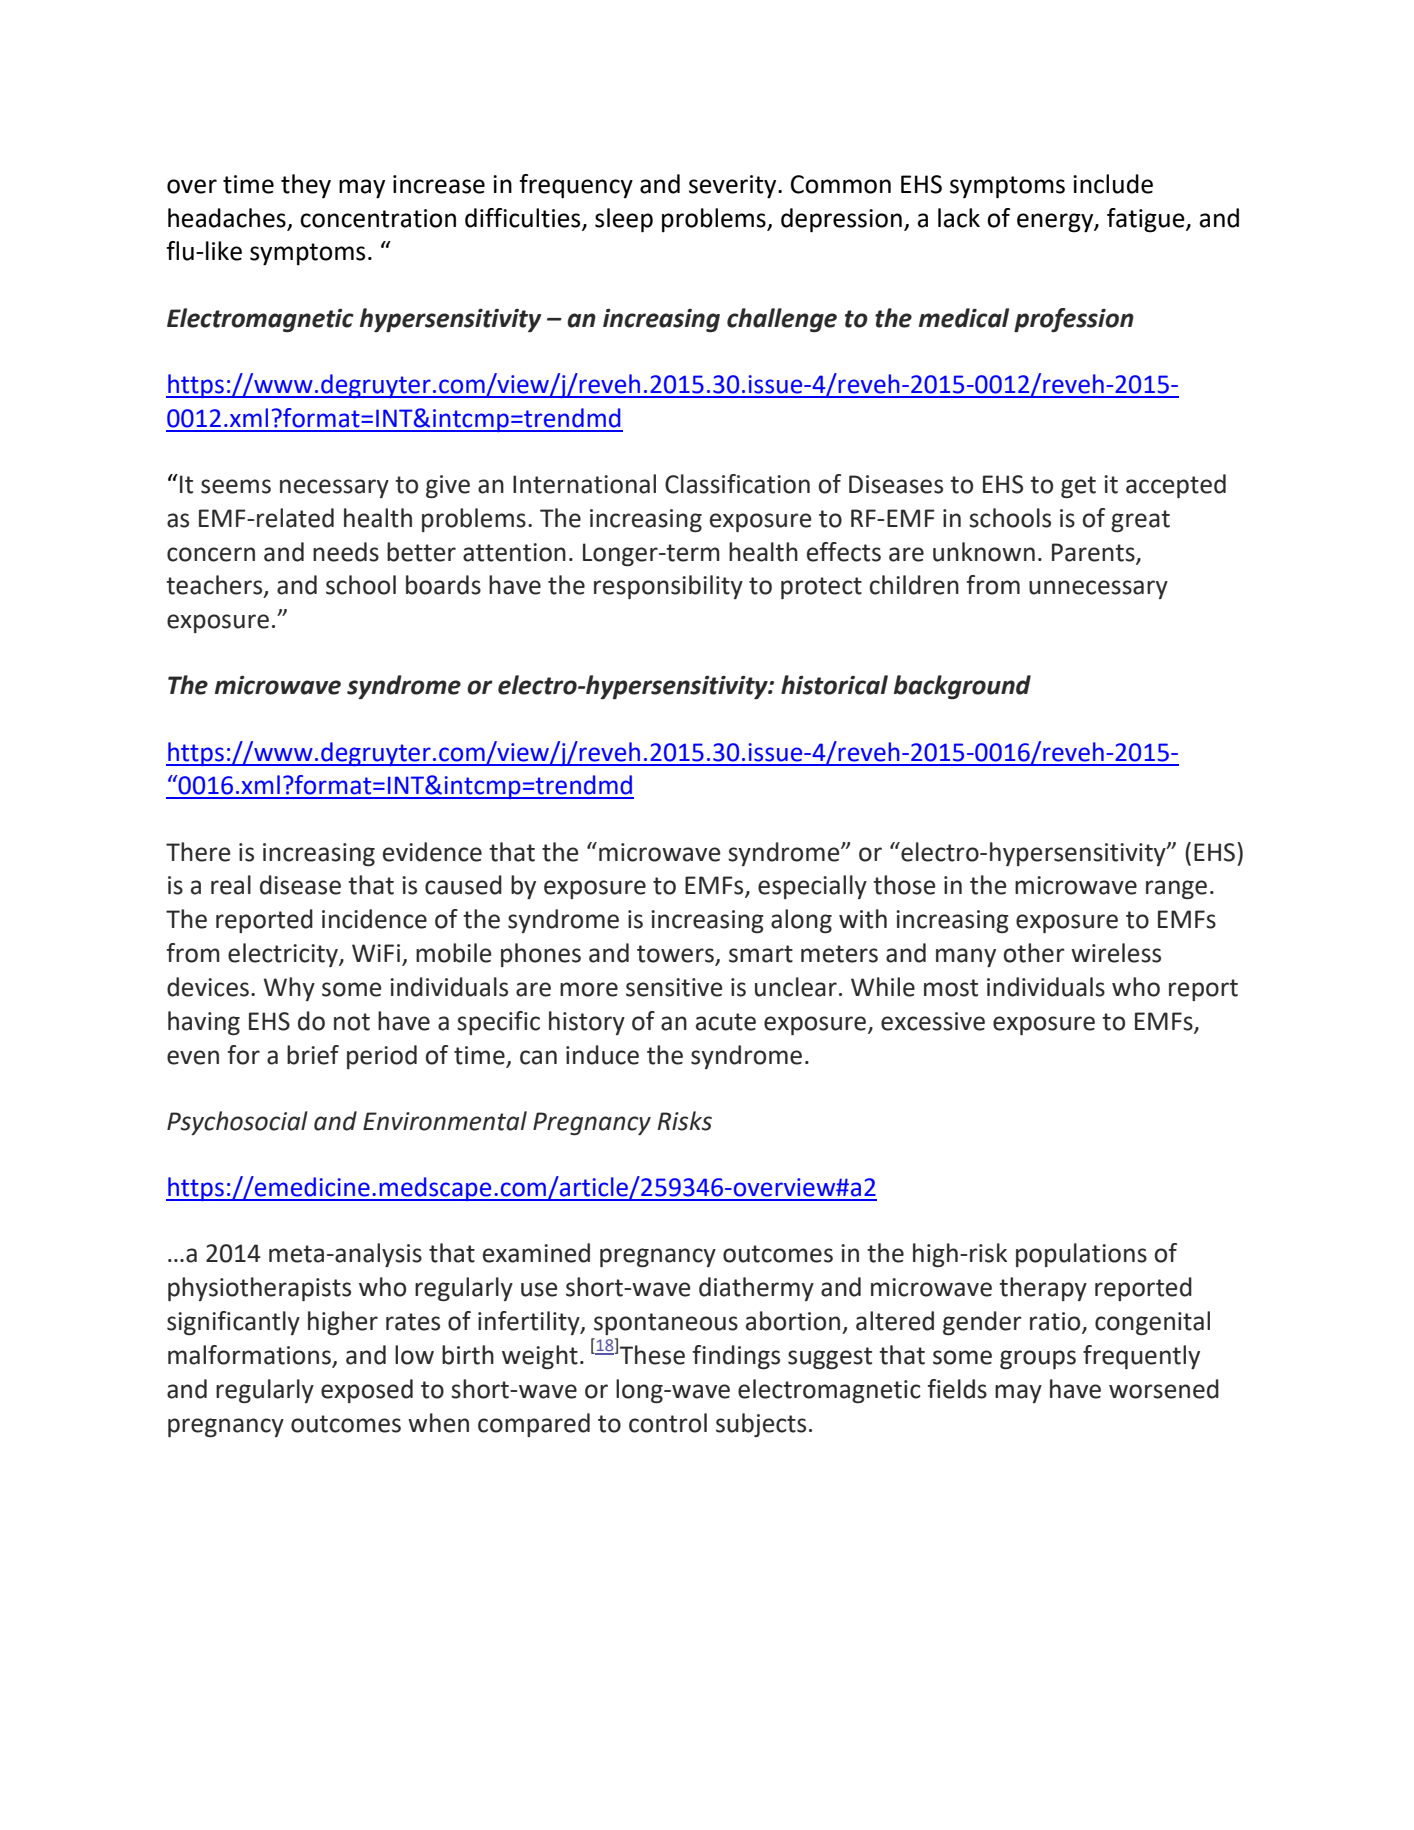 The height and width of the screenshot is (1830, 1414). What do you see at coordinates (198, 852) in the screenshot?
I see `There` at bounding box center [198, 852].
